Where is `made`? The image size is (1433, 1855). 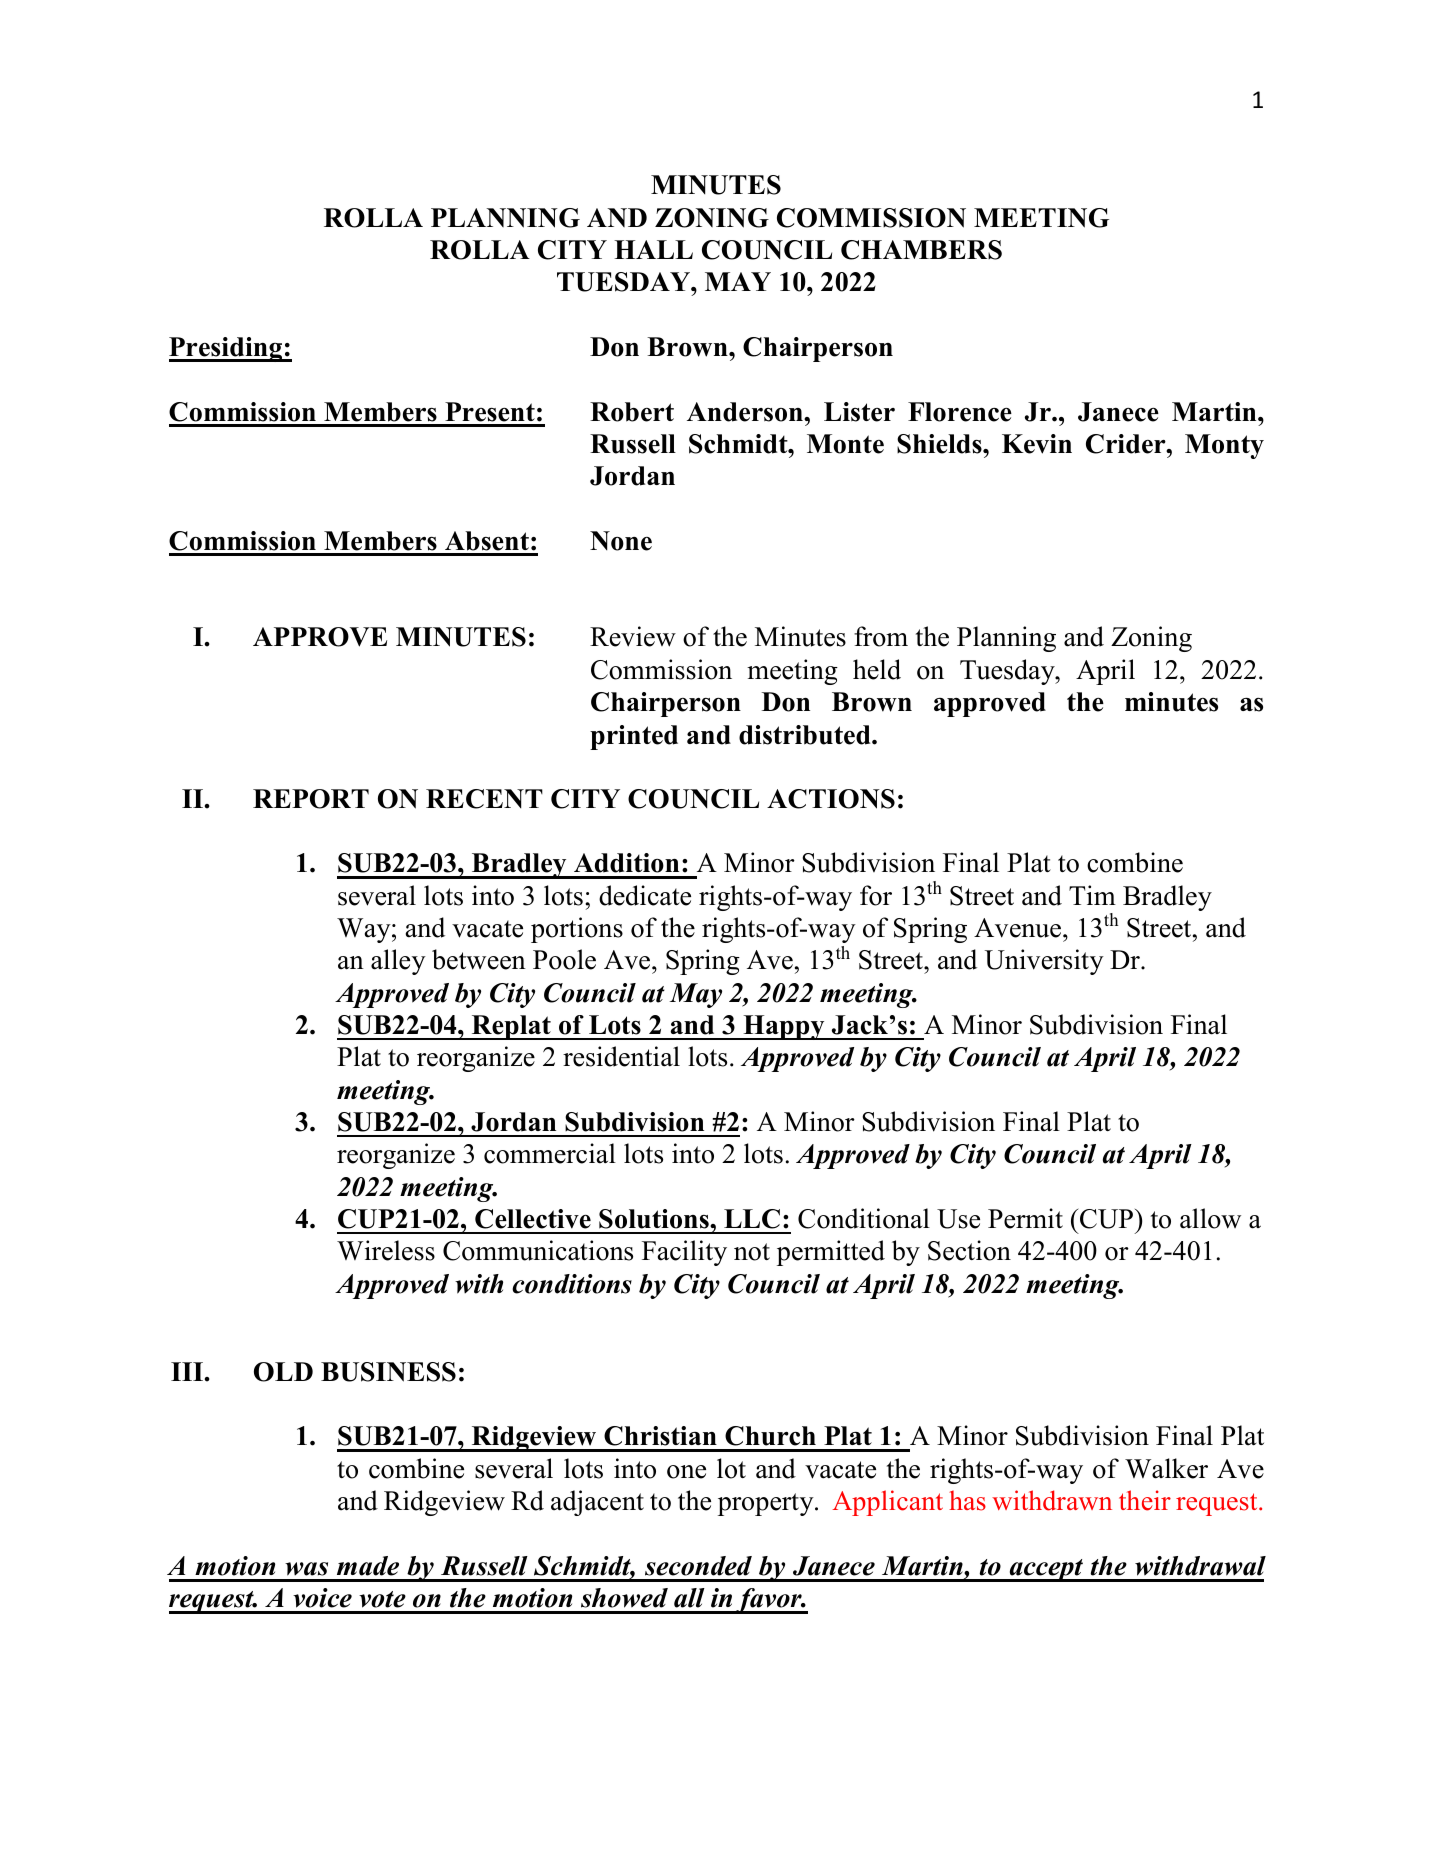 made is located at coordinates (368, 1566).
